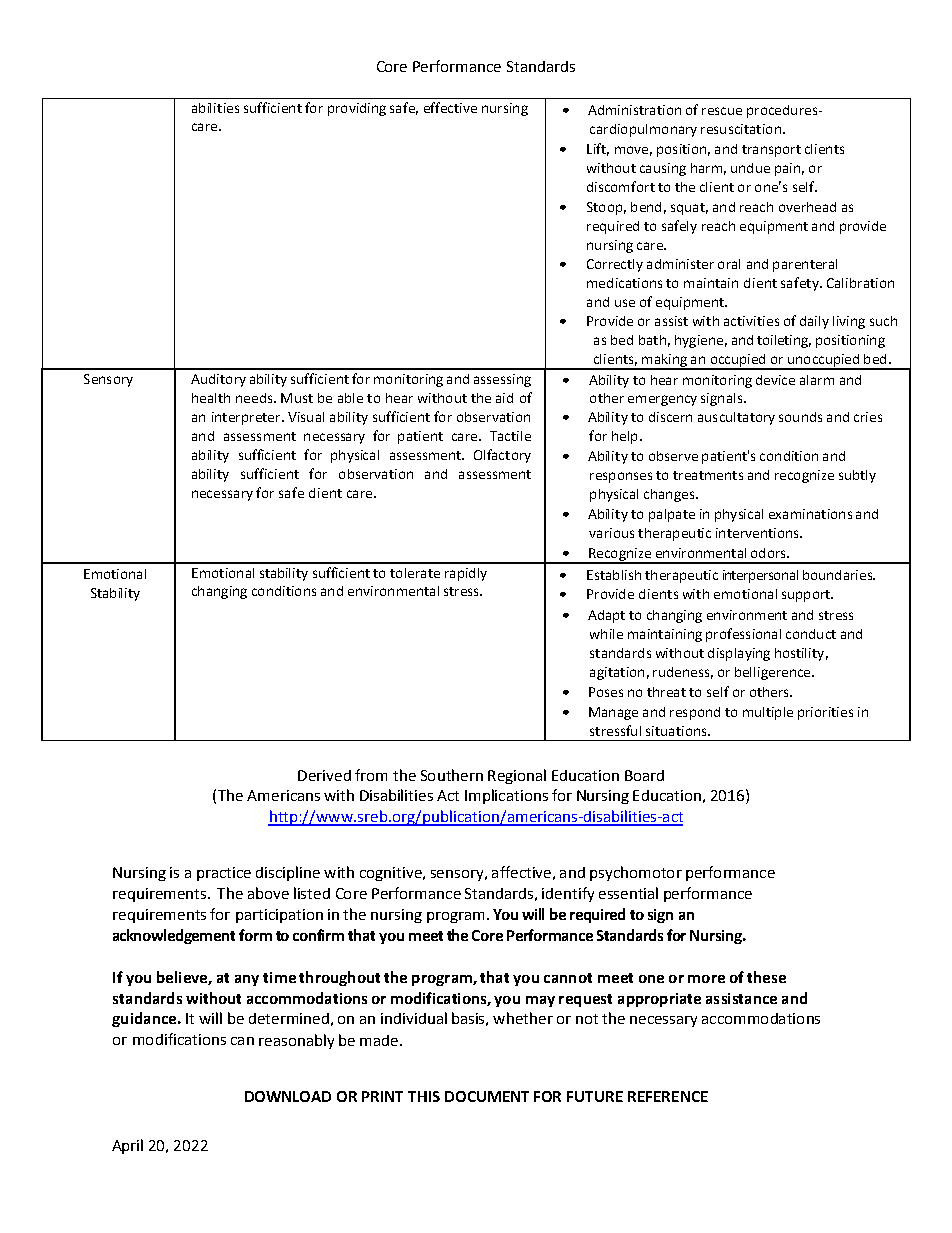 This document has height=1233, width=952. Describe the element at coordinates (466, 574) in the document. I see `rapidly` at that location.
